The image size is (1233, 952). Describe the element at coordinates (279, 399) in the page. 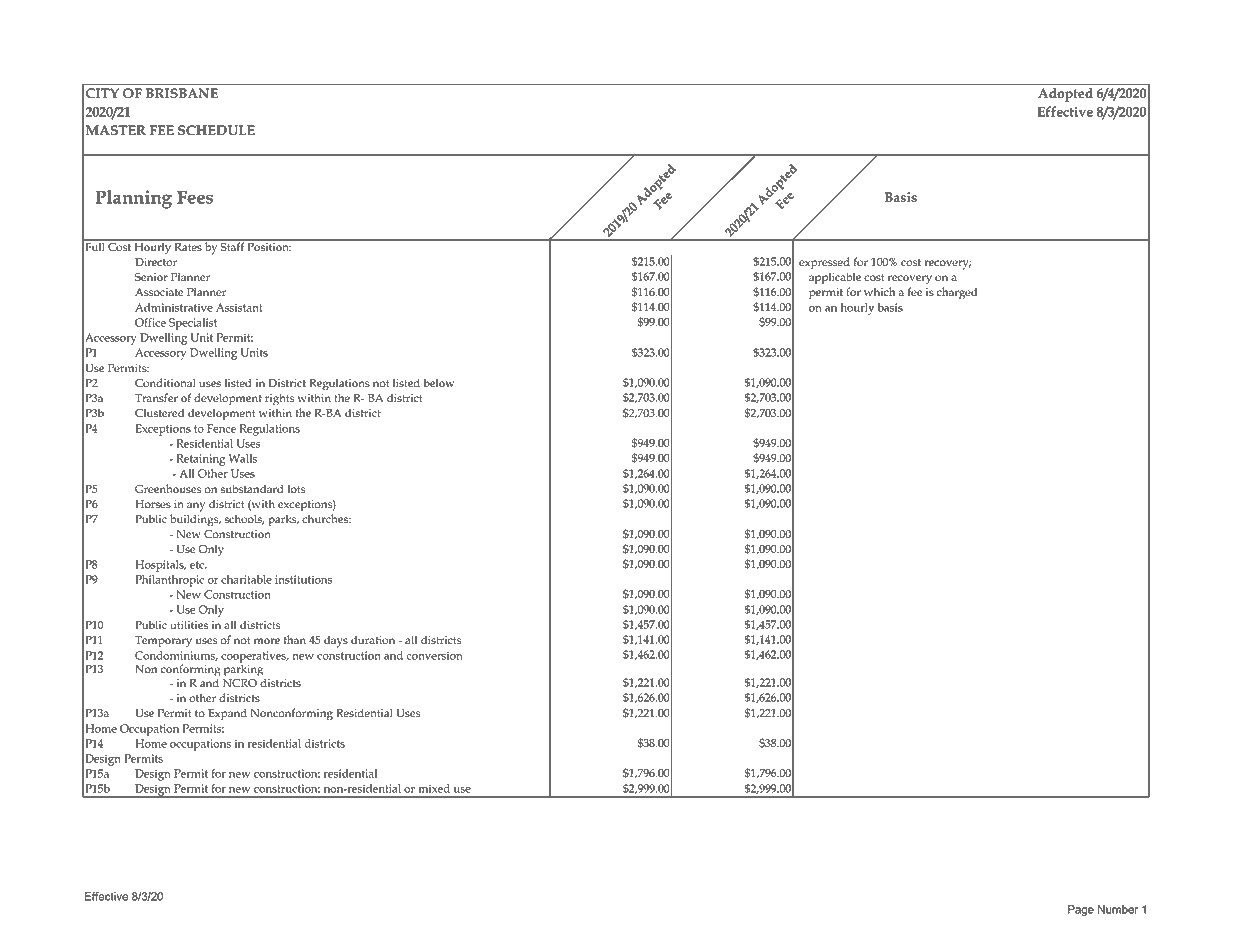

I see `rights` at that location.
